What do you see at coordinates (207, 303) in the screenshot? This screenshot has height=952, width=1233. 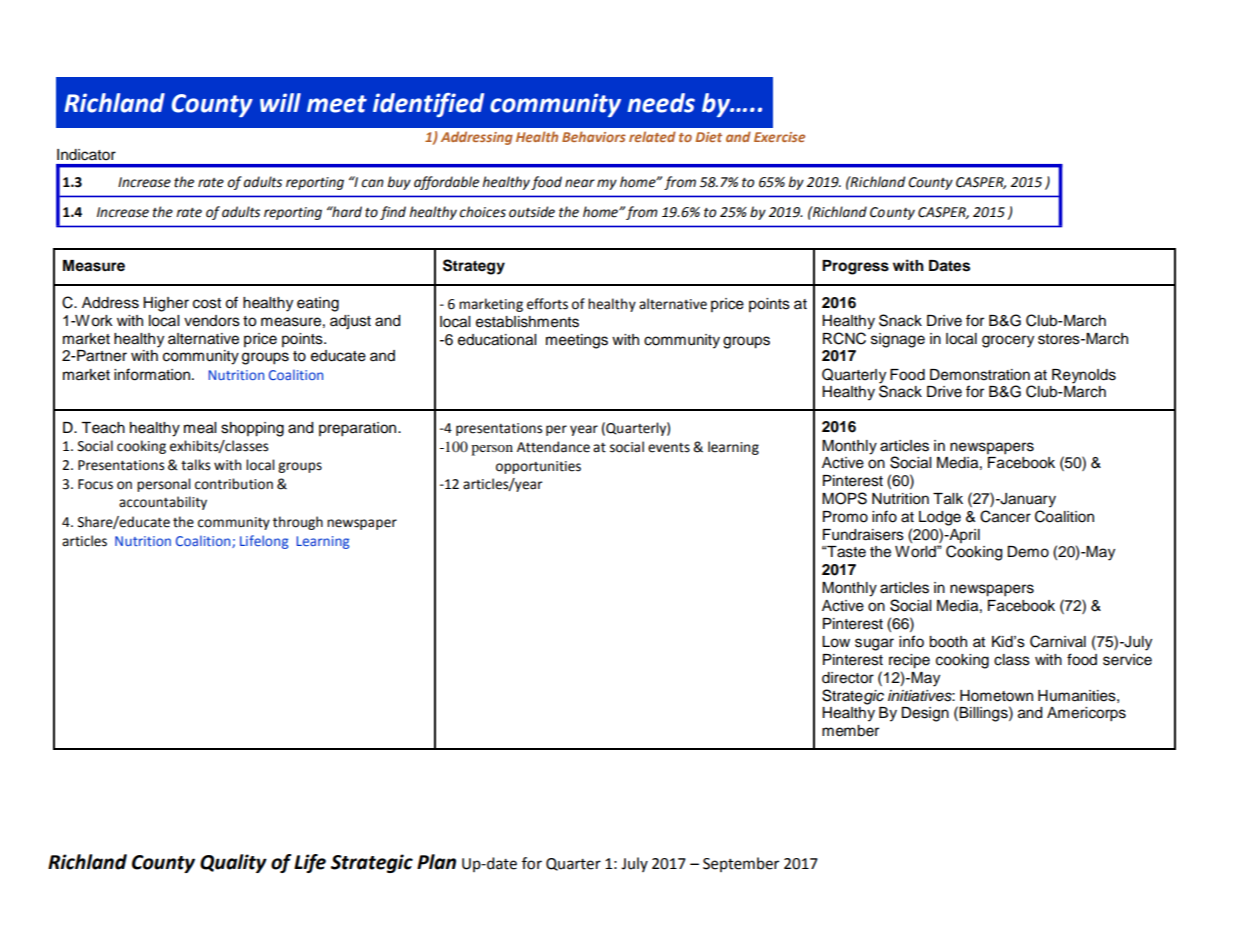 I see `cost` at bounding box center [207, 303].
